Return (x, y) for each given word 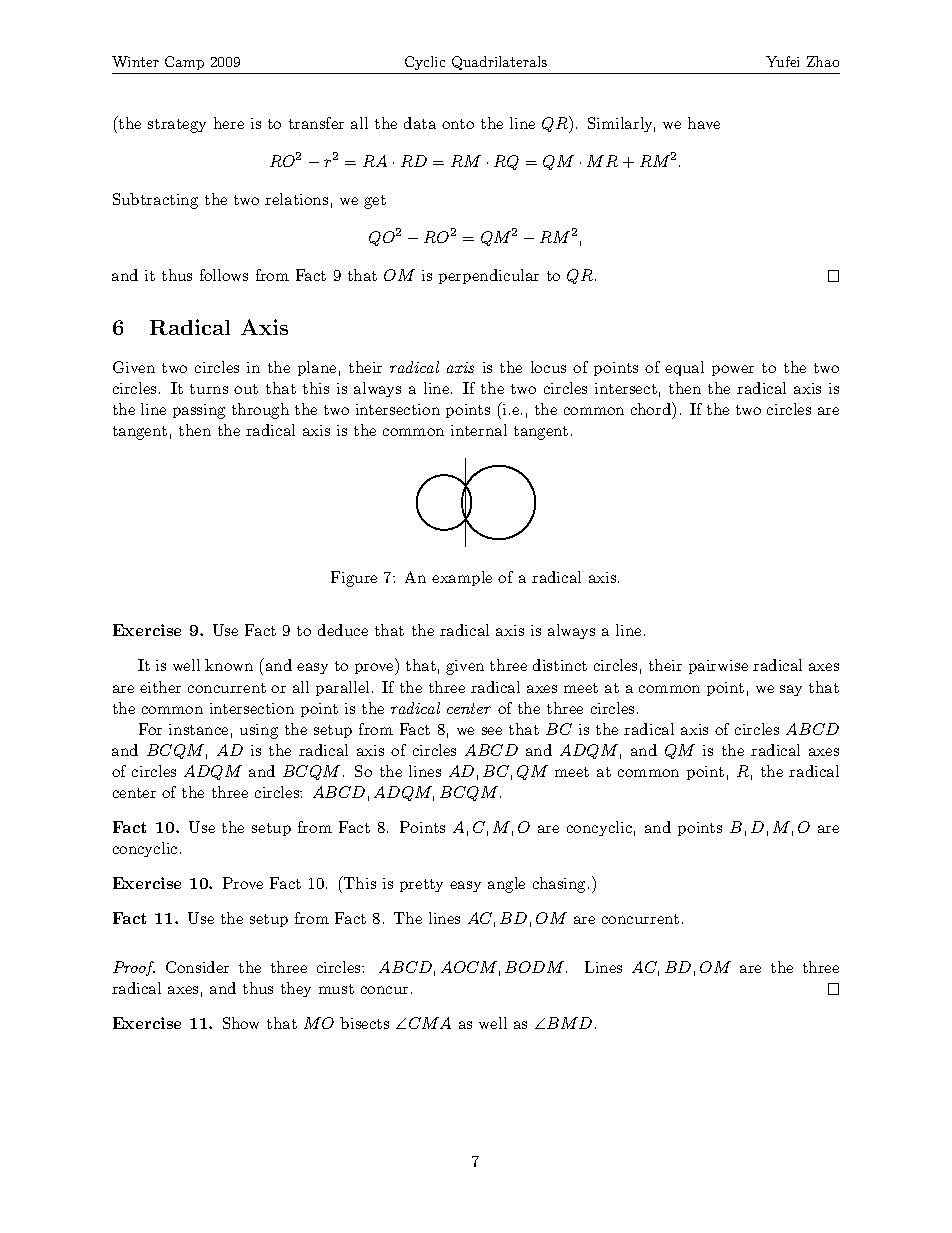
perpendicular (489, 276)
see (492, 731)
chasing (559, 885)
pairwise (718, 667)
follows (224, 275)
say (791, 690)
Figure (354, 579)
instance (198, 729)
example (462, 578)
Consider (197, 967)
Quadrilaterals (499, 63)
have (704, 123)
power (733, 370)
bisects (364, 1023)
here (229, 123)
